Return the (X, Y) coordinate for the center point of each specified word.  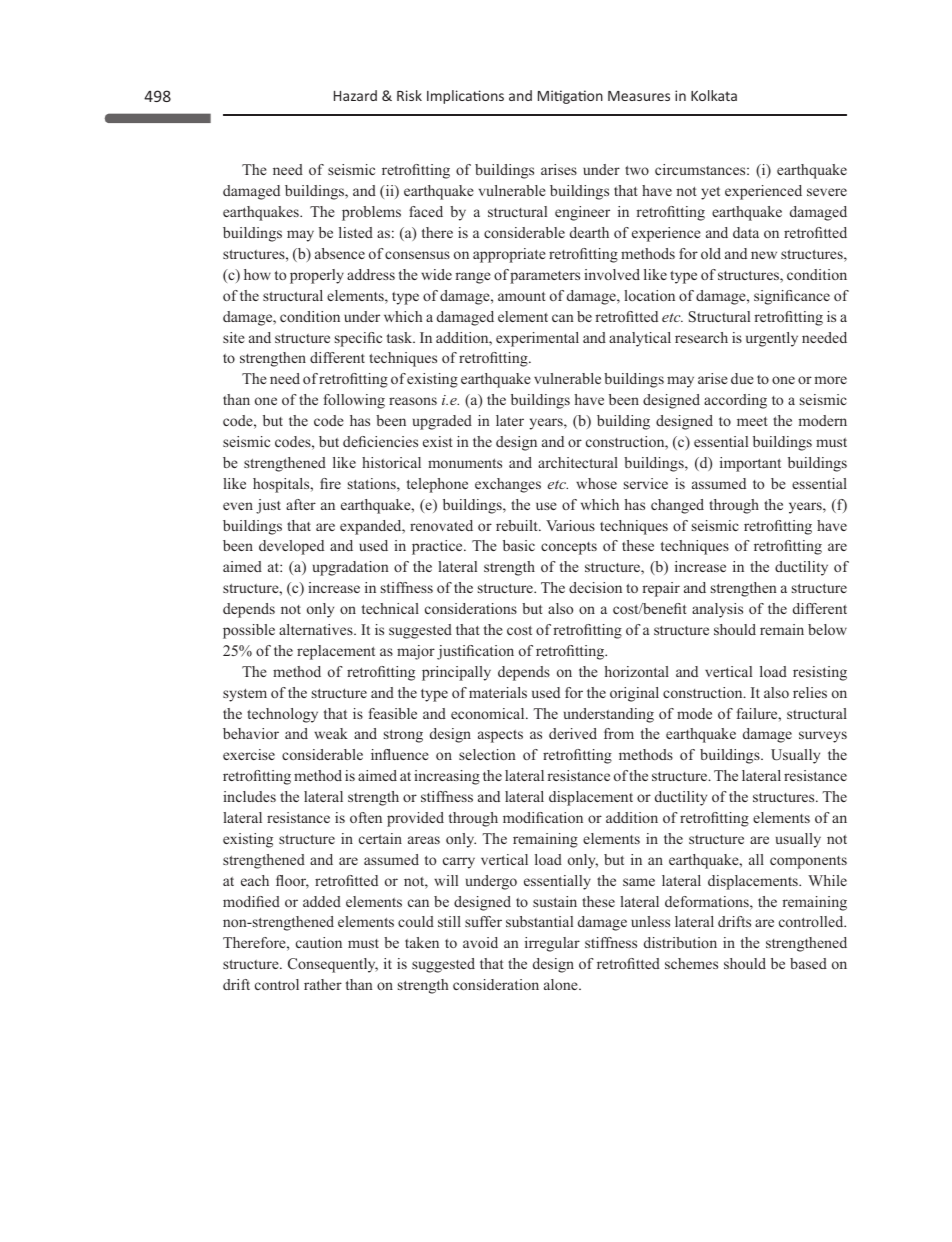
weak (331, 733)
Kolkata (714, 95)
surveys (823, 737)
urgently (772, 339)
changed (677, 506)
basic (519, 545)
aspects (500, 736)
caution (319, 942)
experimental (537, 339)
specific (358, 339)
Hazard (355, 95)
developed (291, 547)
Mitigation (570, 97)
